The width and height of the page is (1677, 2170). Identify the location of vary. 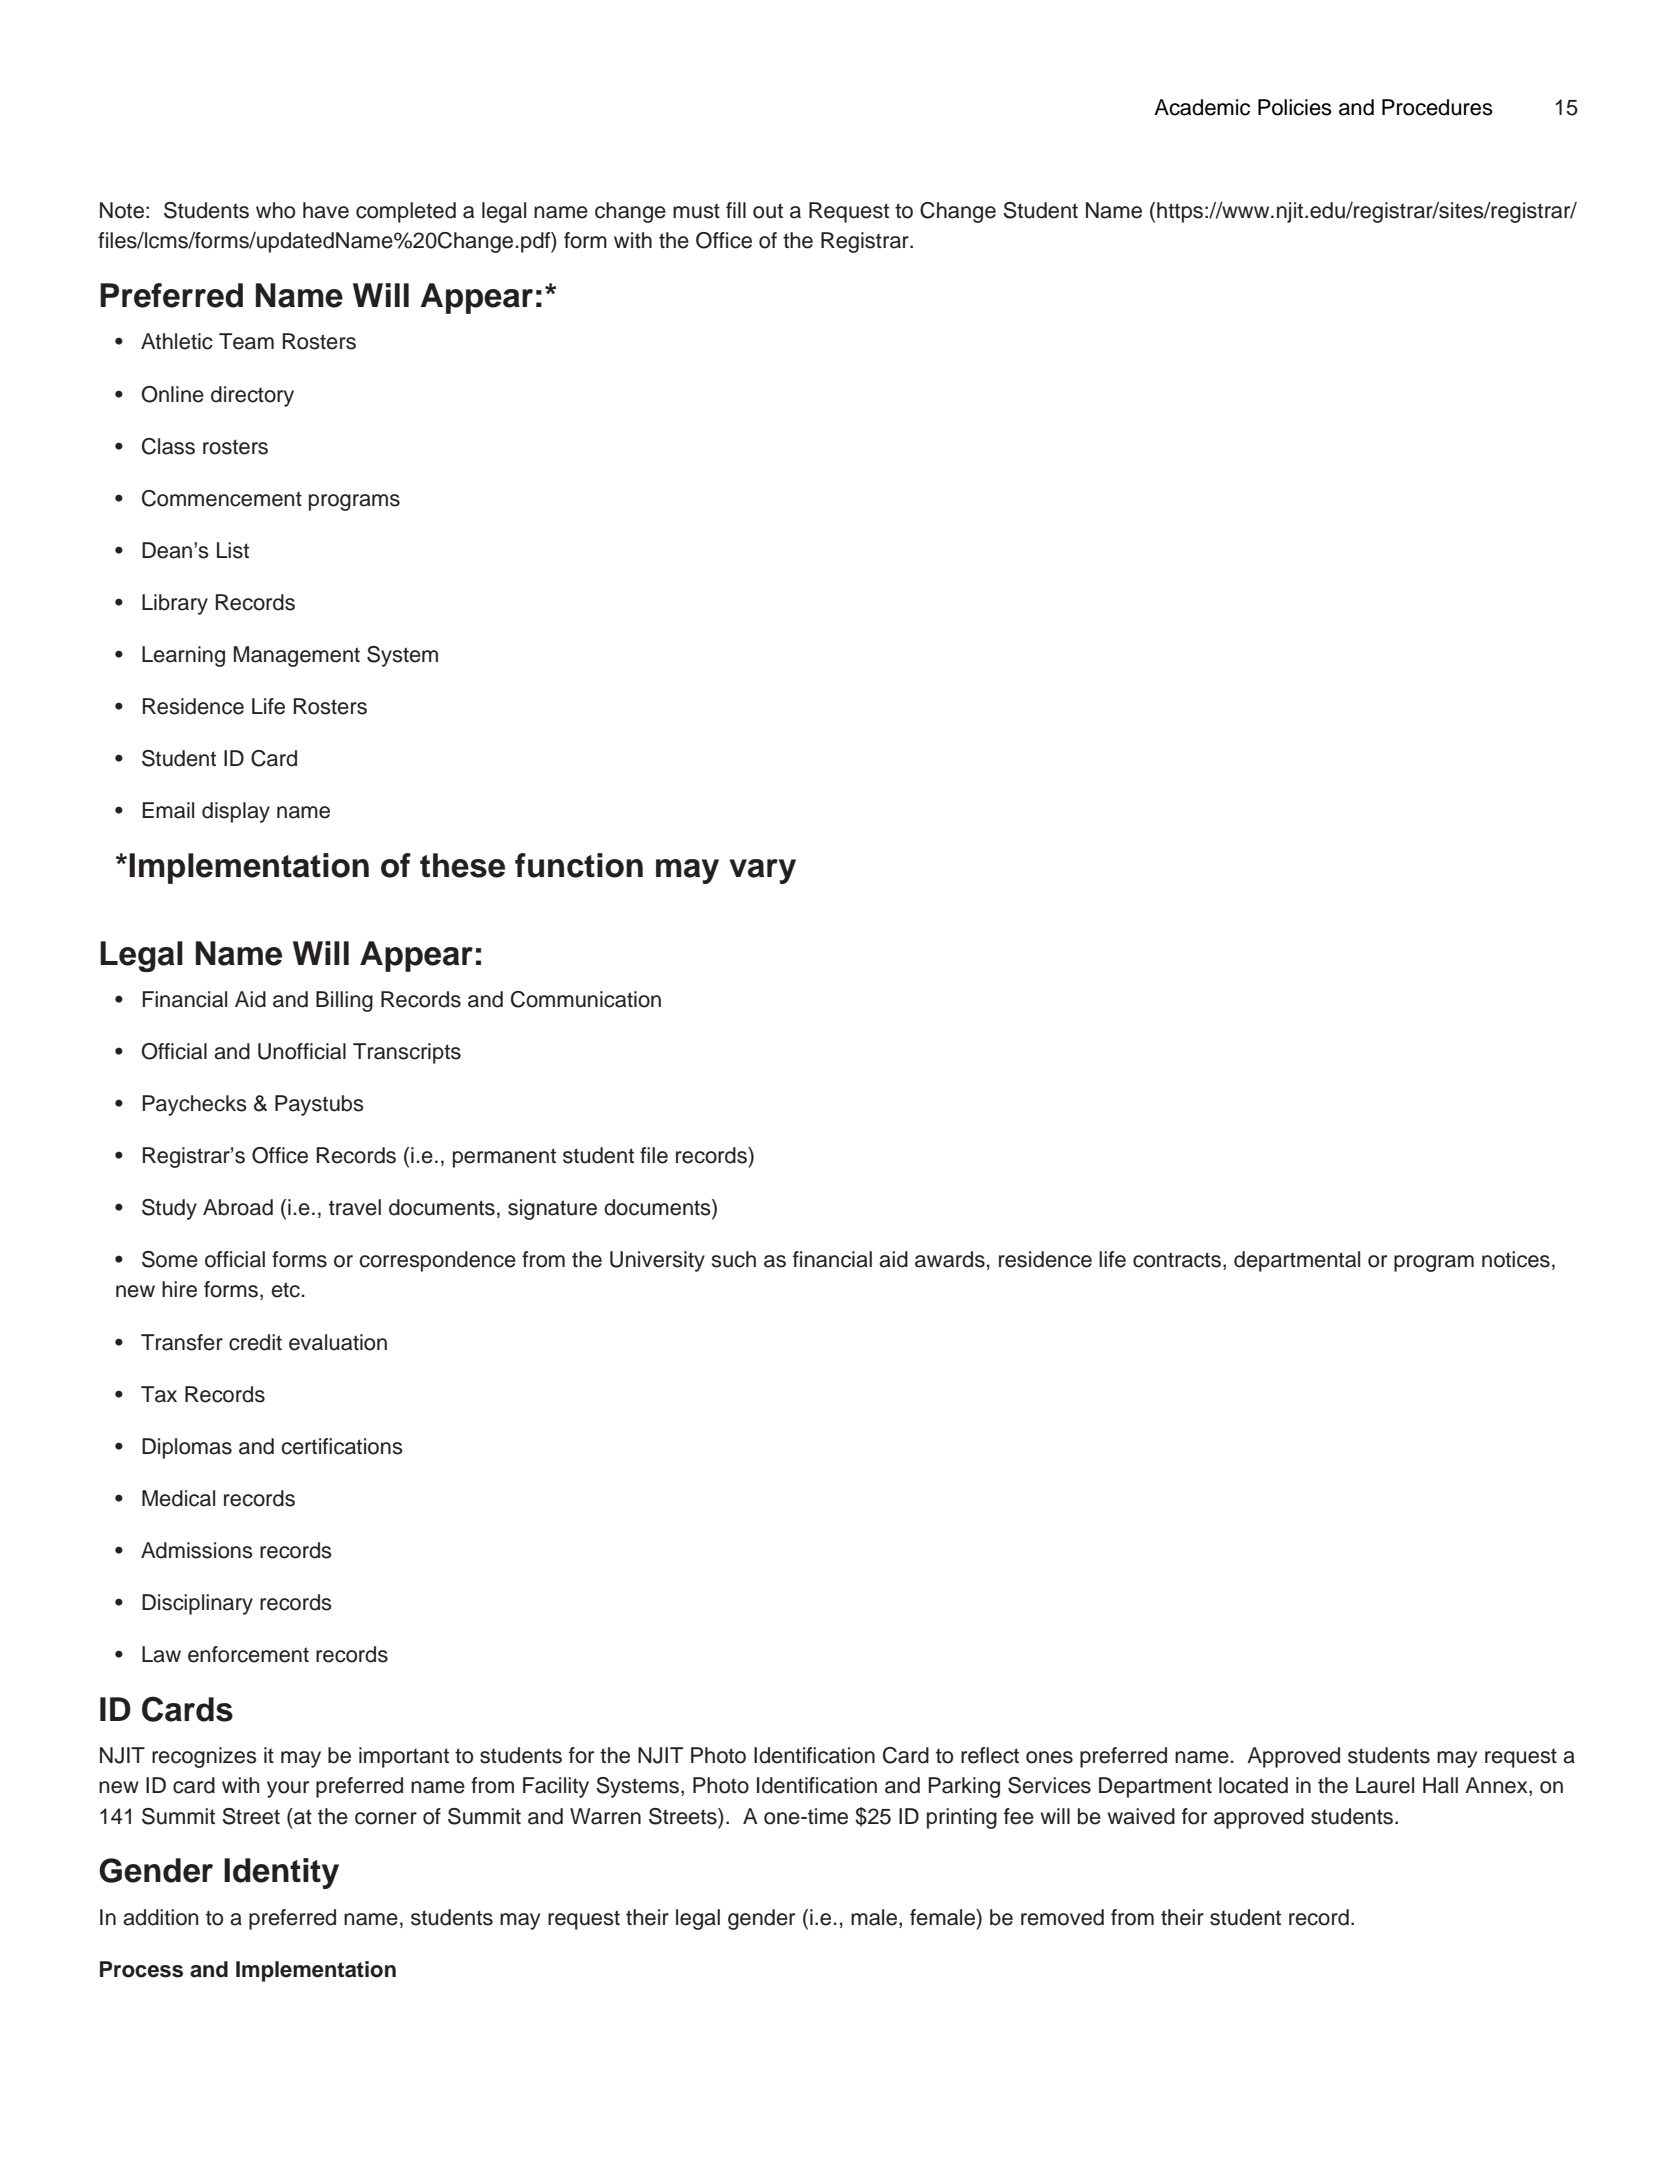
(762, 871).
